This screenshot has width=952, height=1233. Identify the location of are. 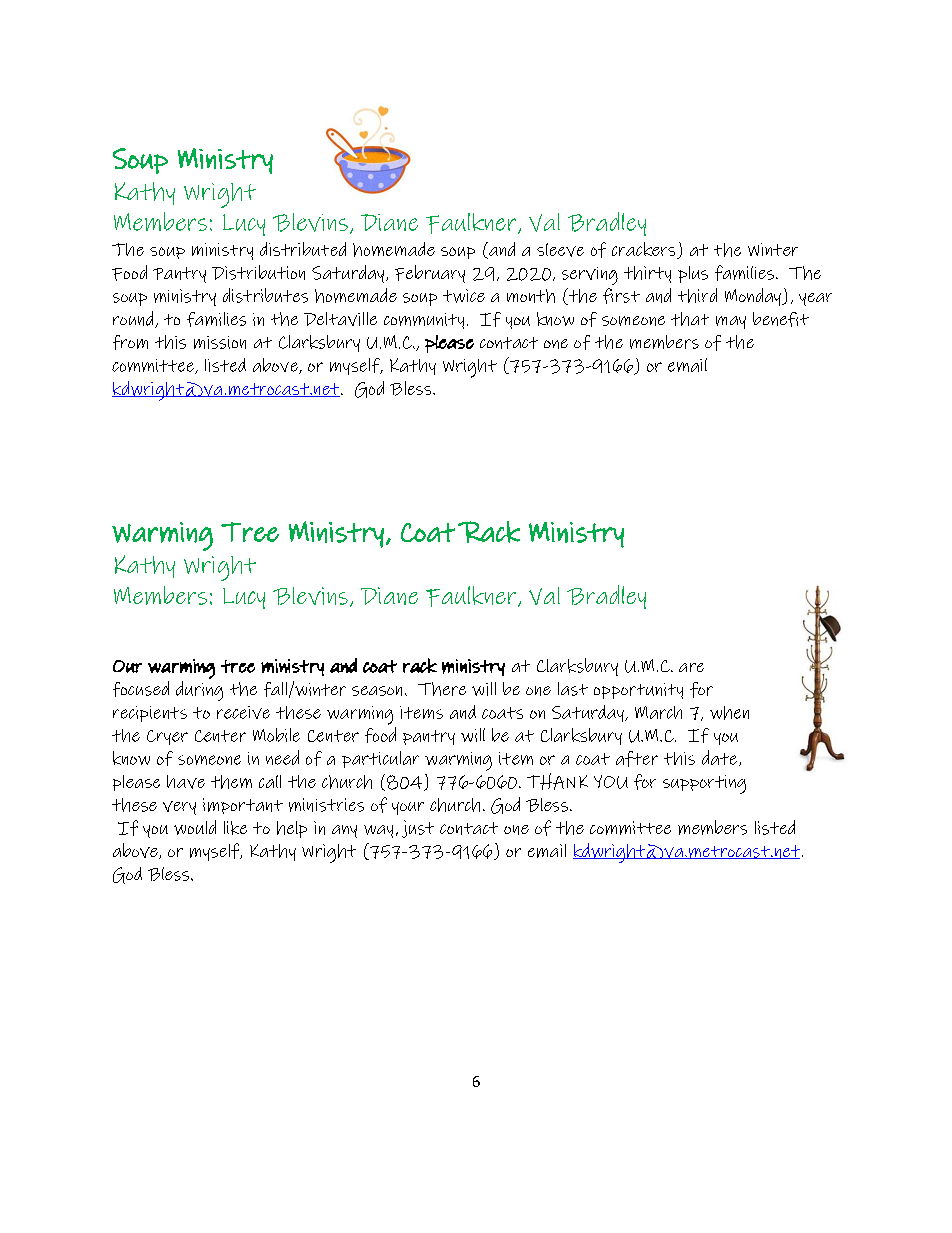
(691, 667).
